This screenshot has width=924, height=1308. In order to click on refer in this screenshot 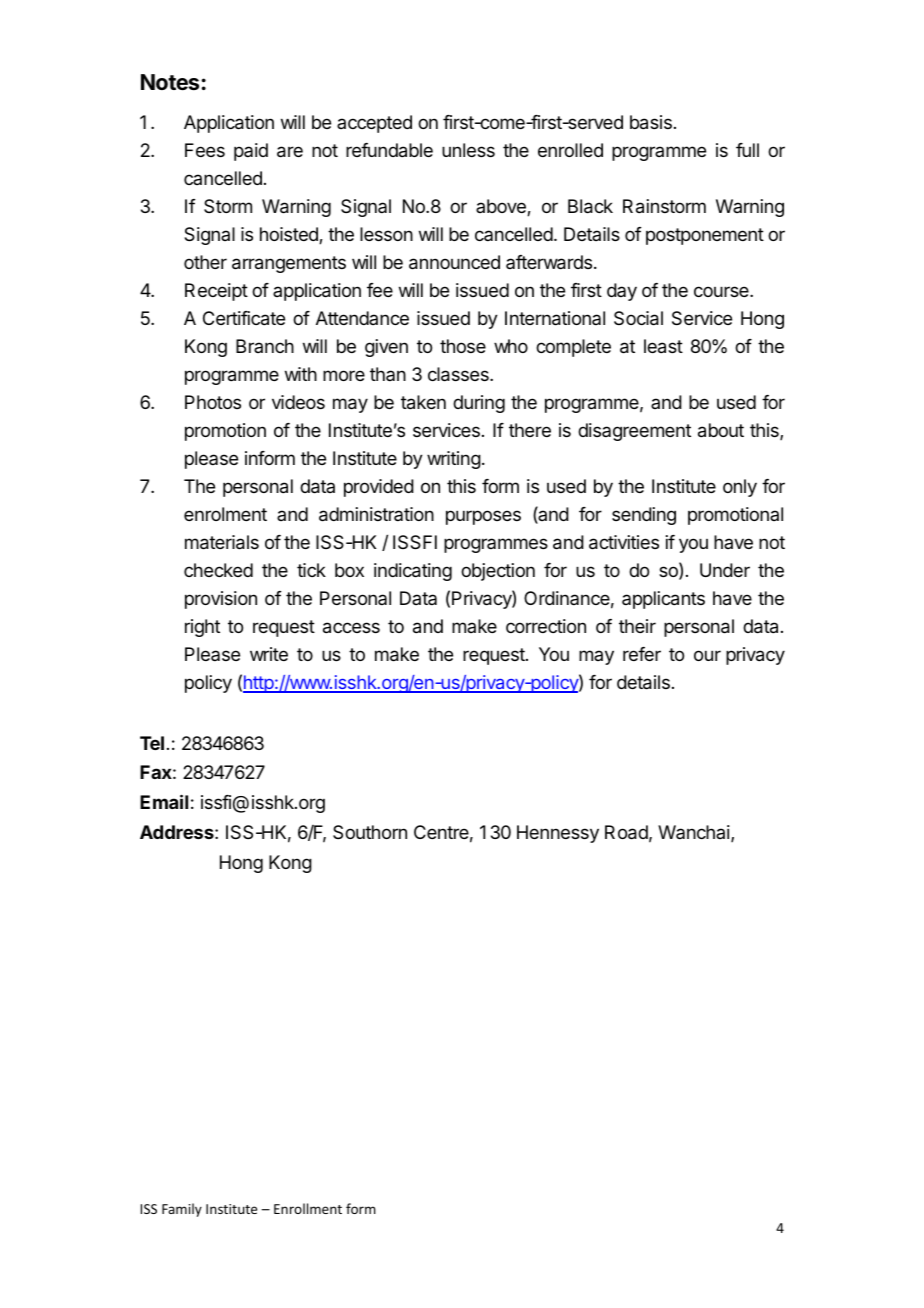, I will do `click(642, 654)`.
